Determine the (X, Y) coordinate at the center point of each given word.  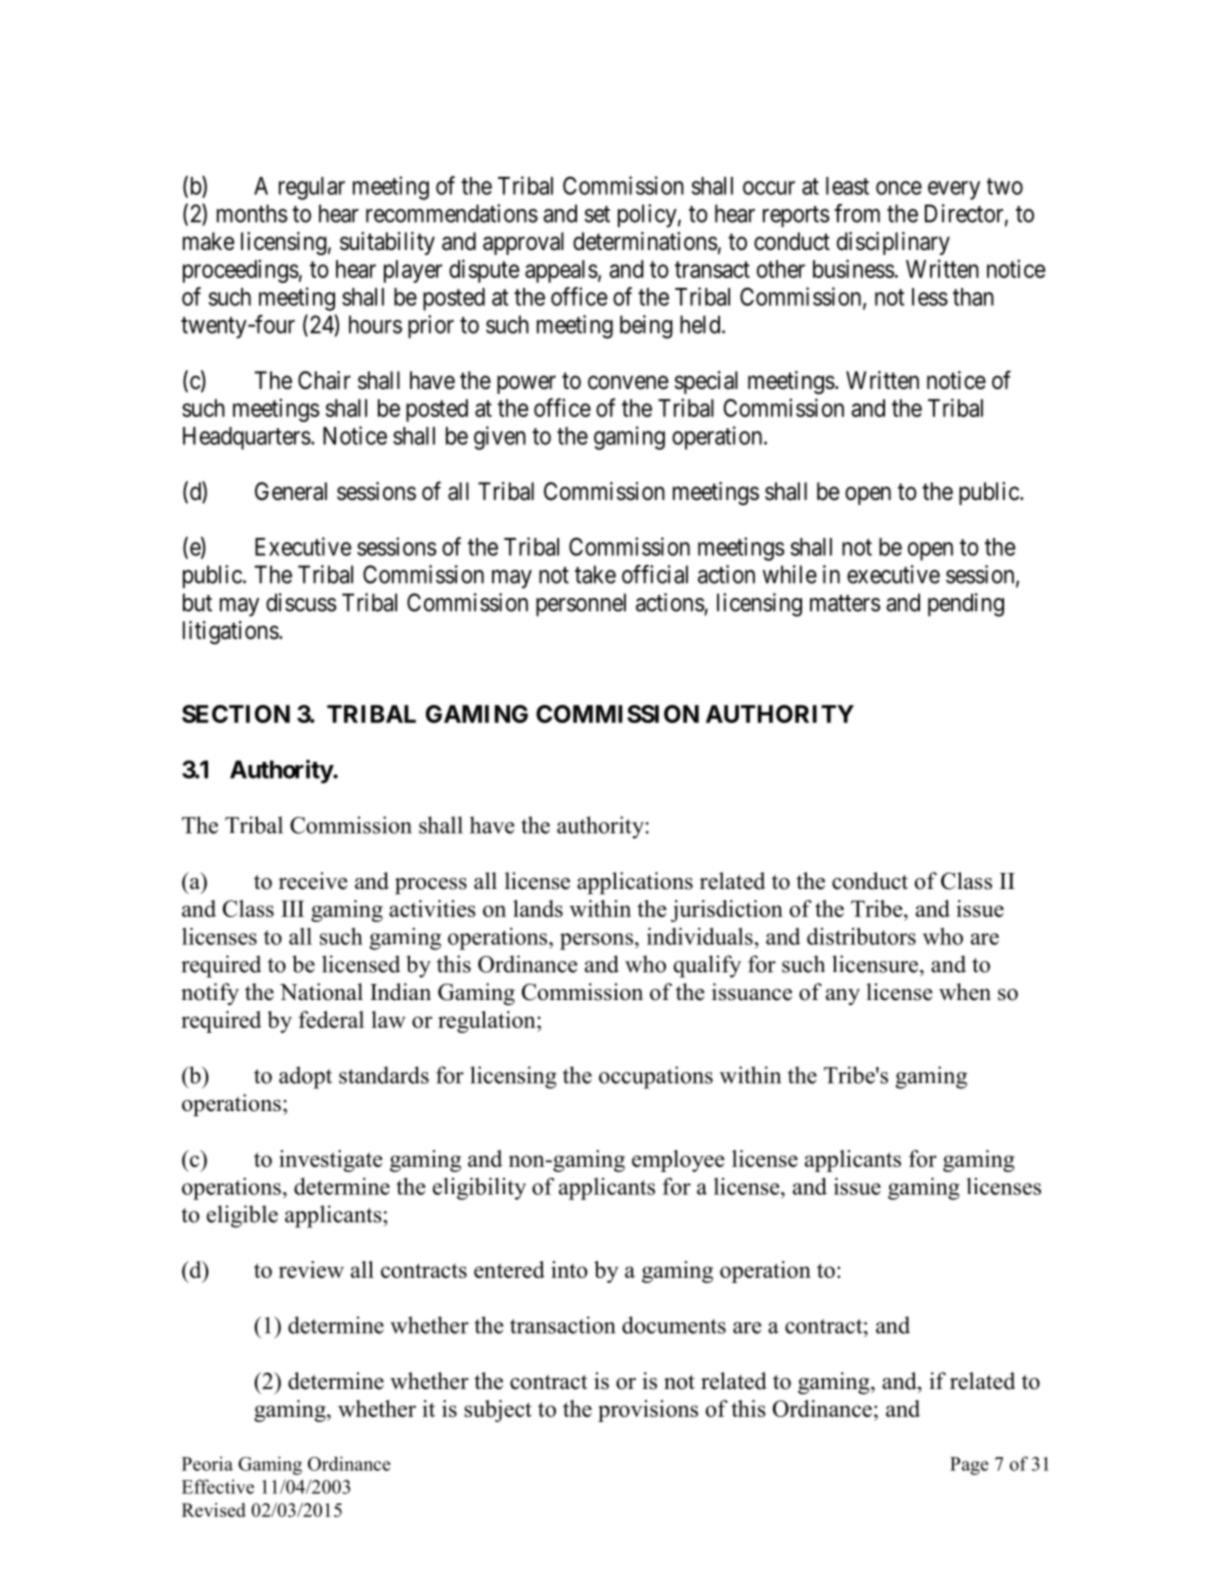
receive (313, 881)
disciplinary (893, 243)
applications (635, 883)
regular (312, 188)
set (597, 214)
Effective (218, 1486)
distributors (861, 936)
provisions (648, 1411)
